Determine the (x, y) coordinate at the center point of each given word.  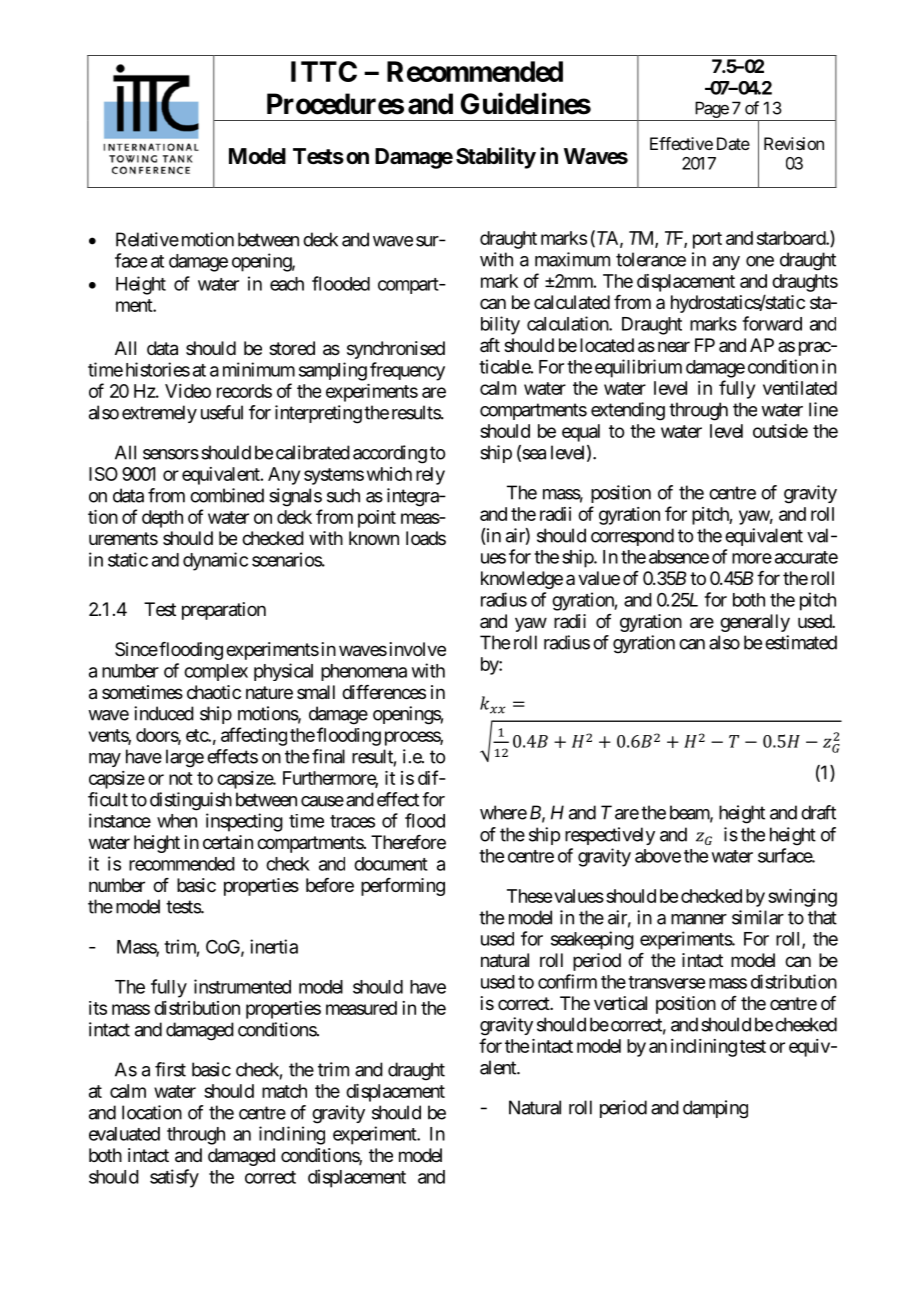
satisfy (174, 1178)
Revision (794, 143)
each (287, 284)
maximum (572, 259)
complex (216, 672)
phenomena (364, 672)
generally (755, 623)
